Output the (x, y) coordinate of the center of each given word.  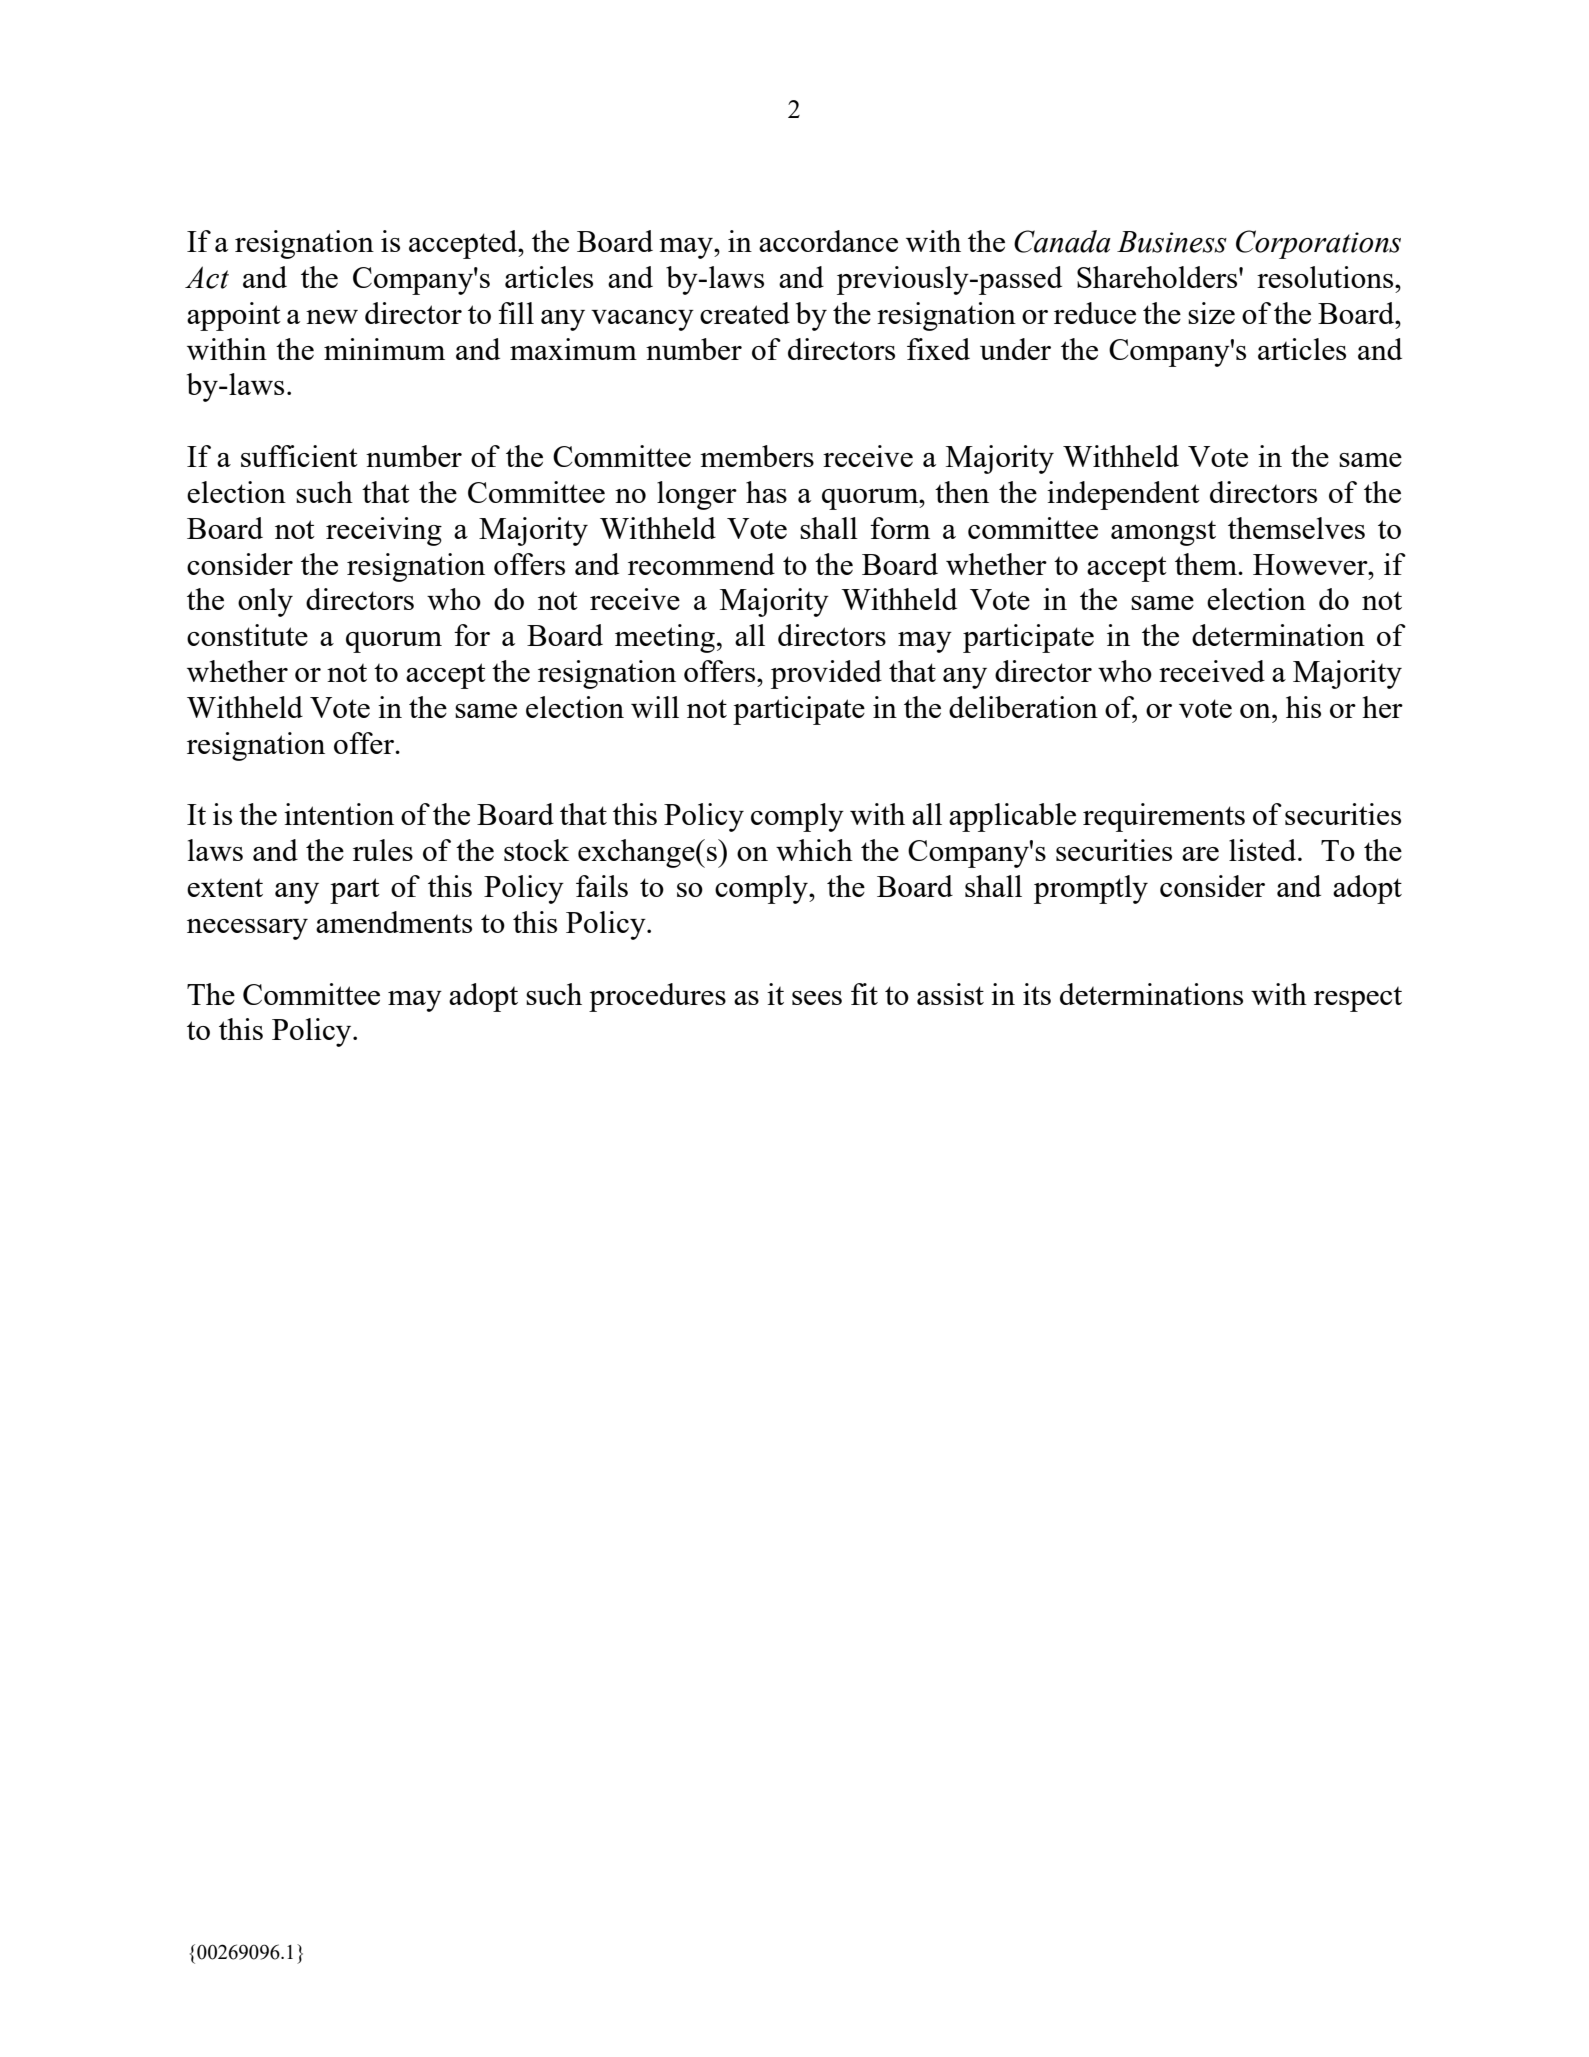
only (265, 602)
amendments (394, 922)
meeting (665, 638)
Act (207, 277)
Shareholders (1158, 277)
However (1311, 564)
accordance (828, 241)
